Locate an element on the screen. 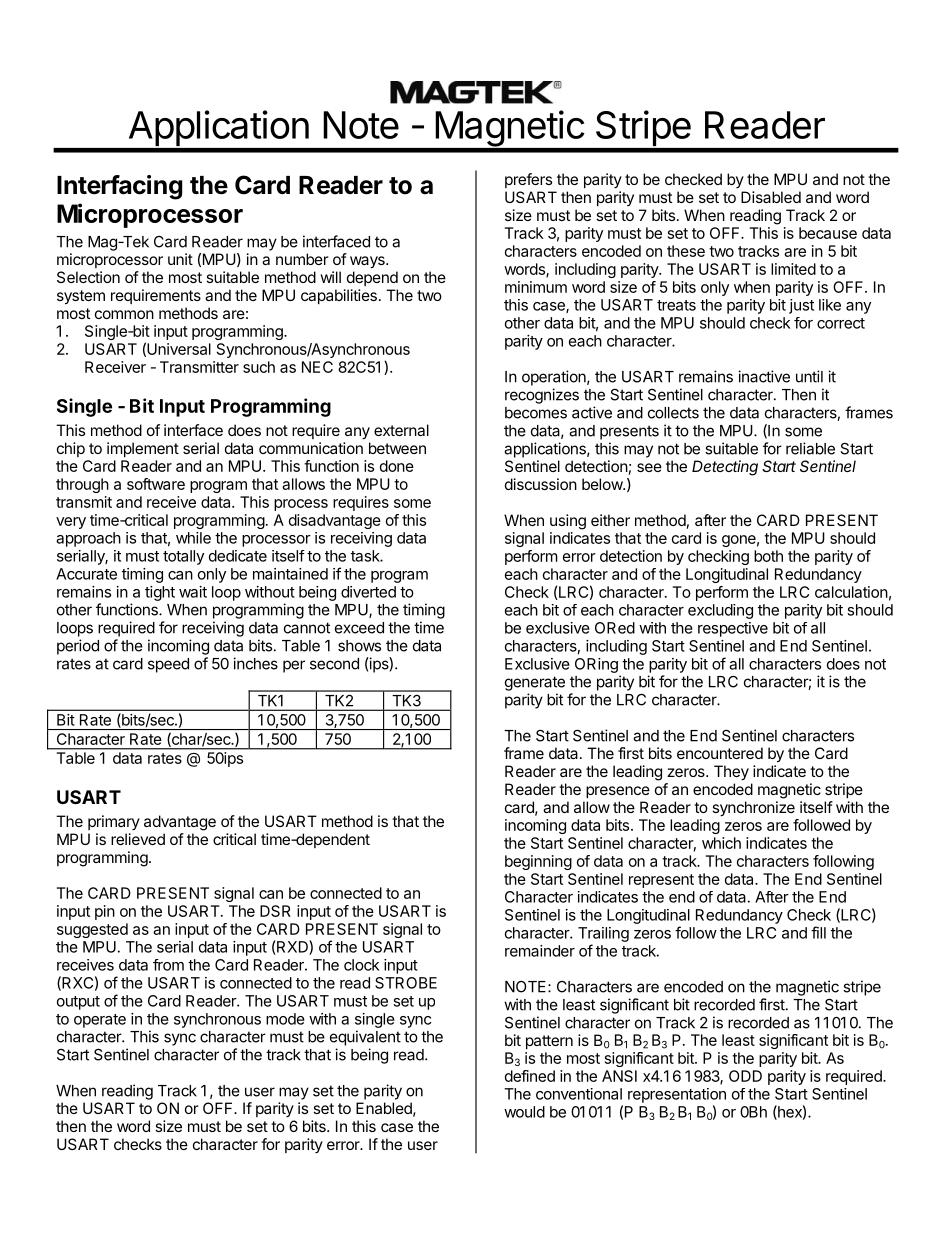 Image resolution: width=952 pixels, height=1233 pixels. output is located at coordinates (78, 1003).
